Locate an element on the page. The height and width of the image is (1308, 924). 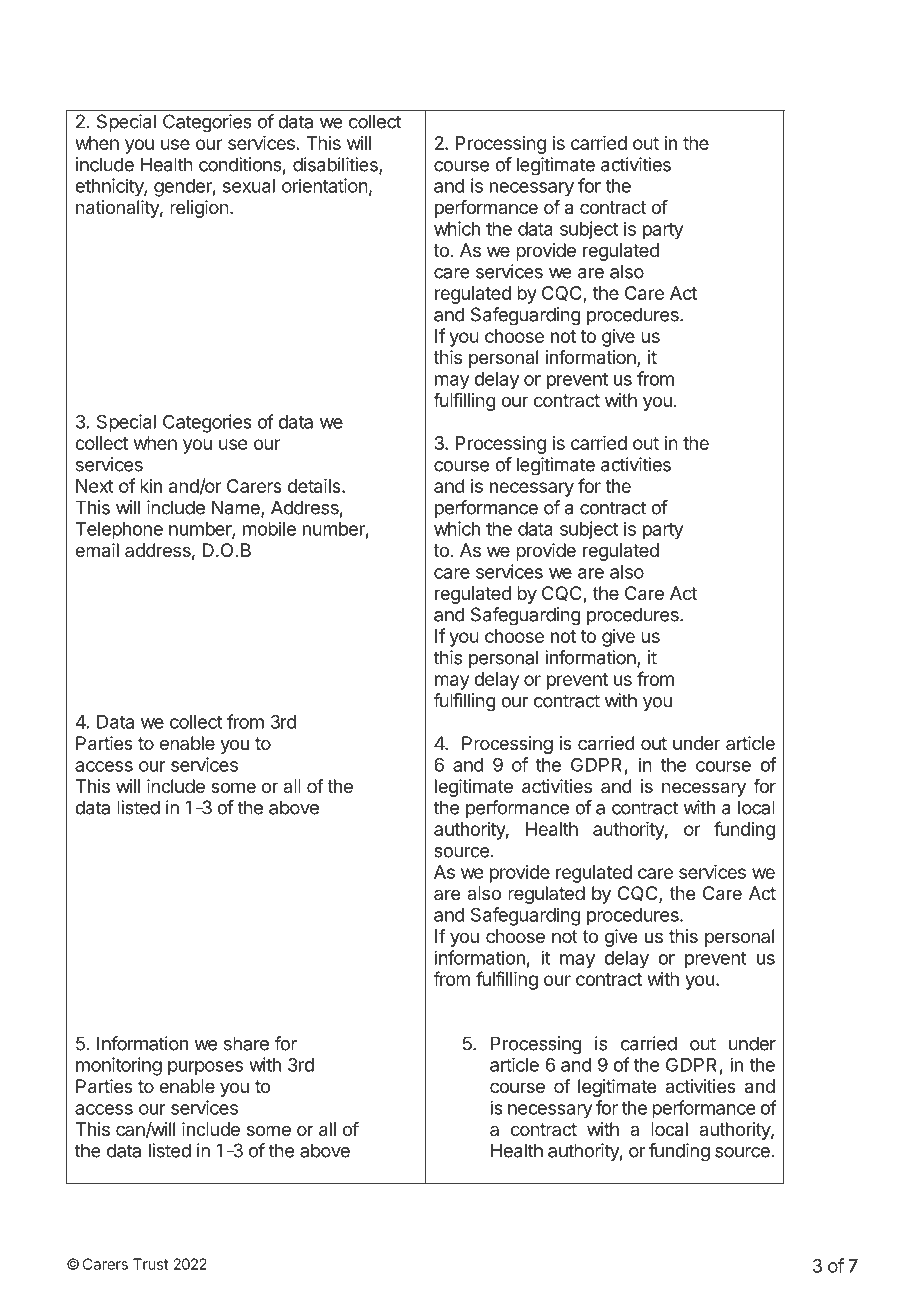
sexual is located at coordinates (249, 186).
